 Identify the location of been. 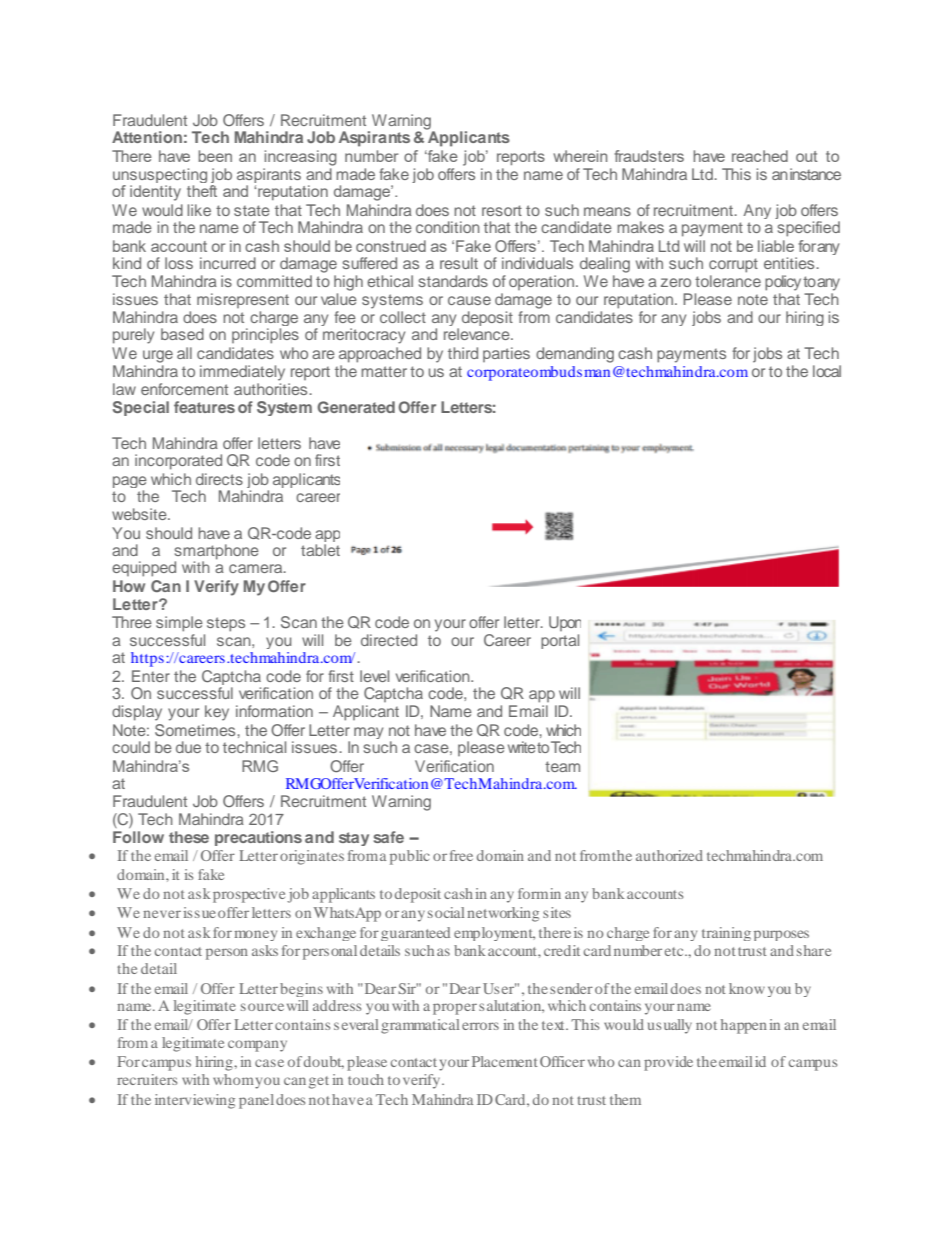
(215, 156).
